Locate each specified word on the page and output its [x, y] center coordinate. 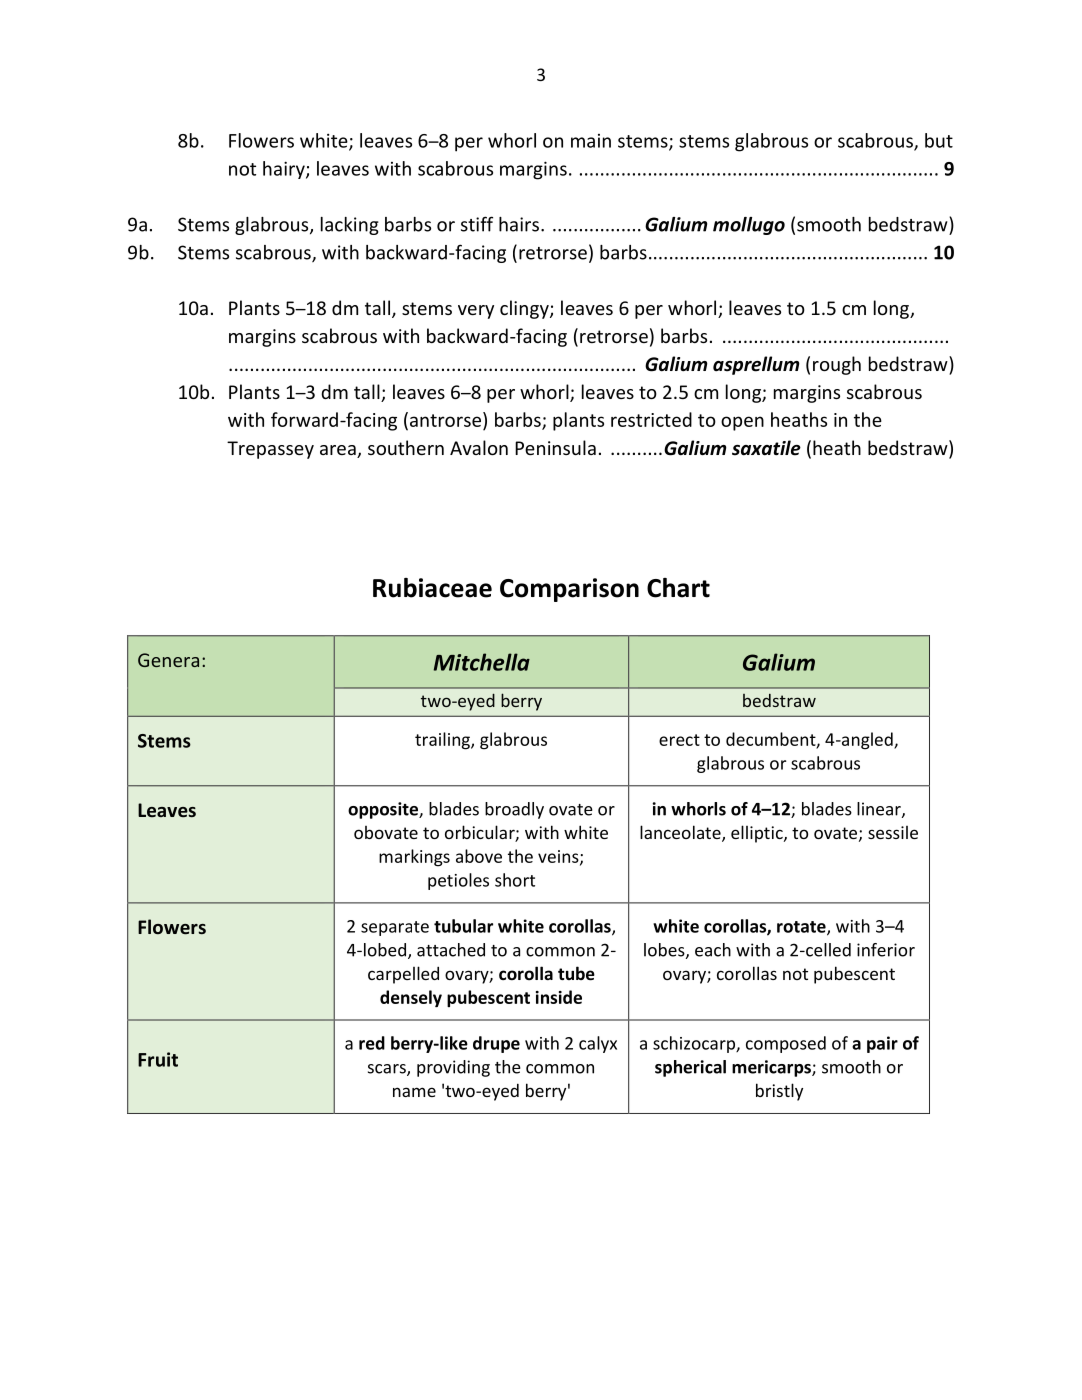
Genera [168, 660]
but [939, 140]
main [591, 141]
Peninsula [555, 447]
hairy [285, 170]
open [742, 423]
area [339, 451]
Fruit [158, 1059]
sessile [893, 832]
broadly [514, 810]
